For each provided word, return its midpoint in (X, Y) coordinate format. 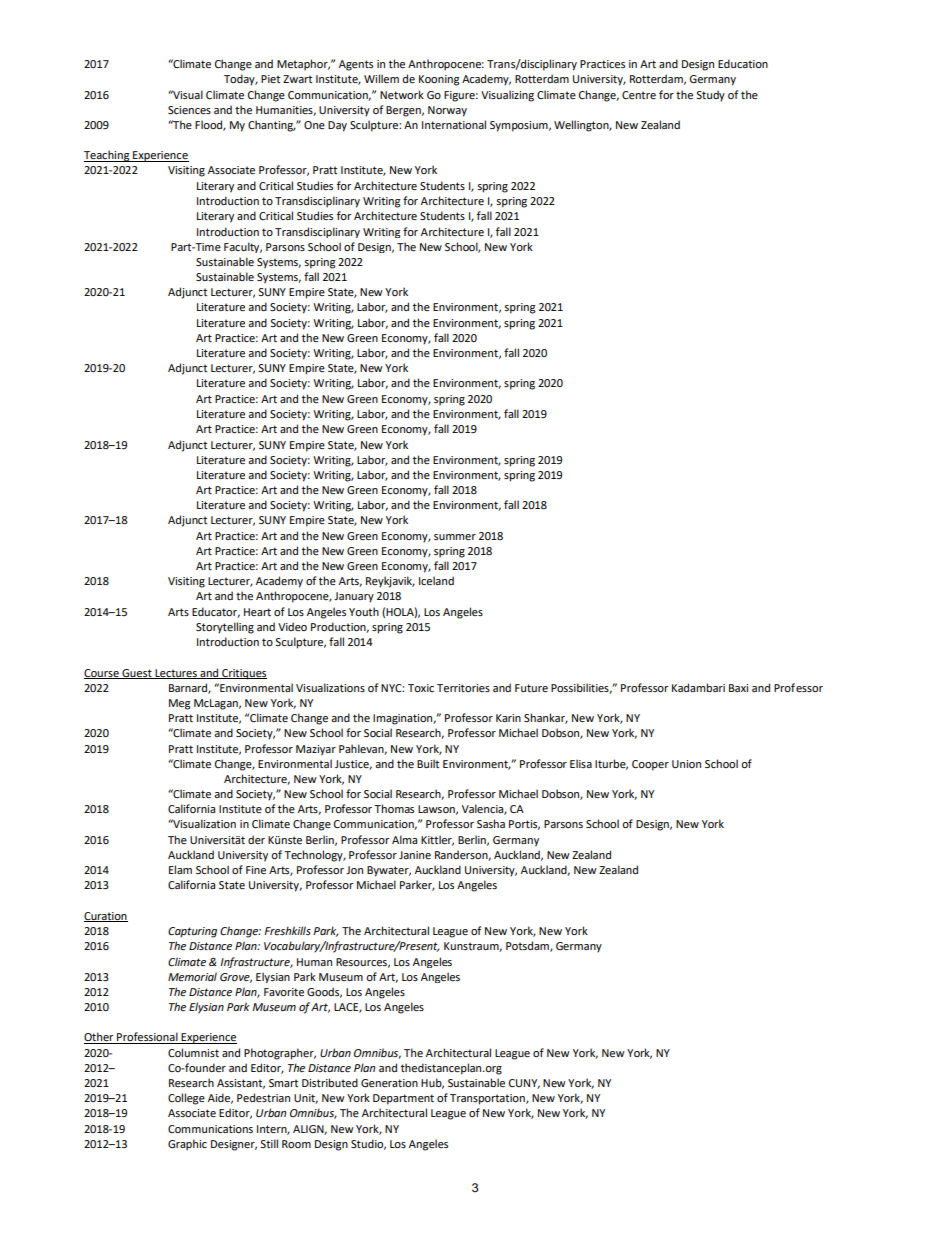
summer (455, 537)
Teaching (108, 156)
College (186, 1099)
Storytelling (225, 628)
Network (402, 94)
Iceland (436, 580)
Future (531, 688)
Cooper (650, 765)
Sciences (189, 110)
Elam (180, 869)
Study (710, 96)
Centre (639, 95)
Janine (415, 855)
